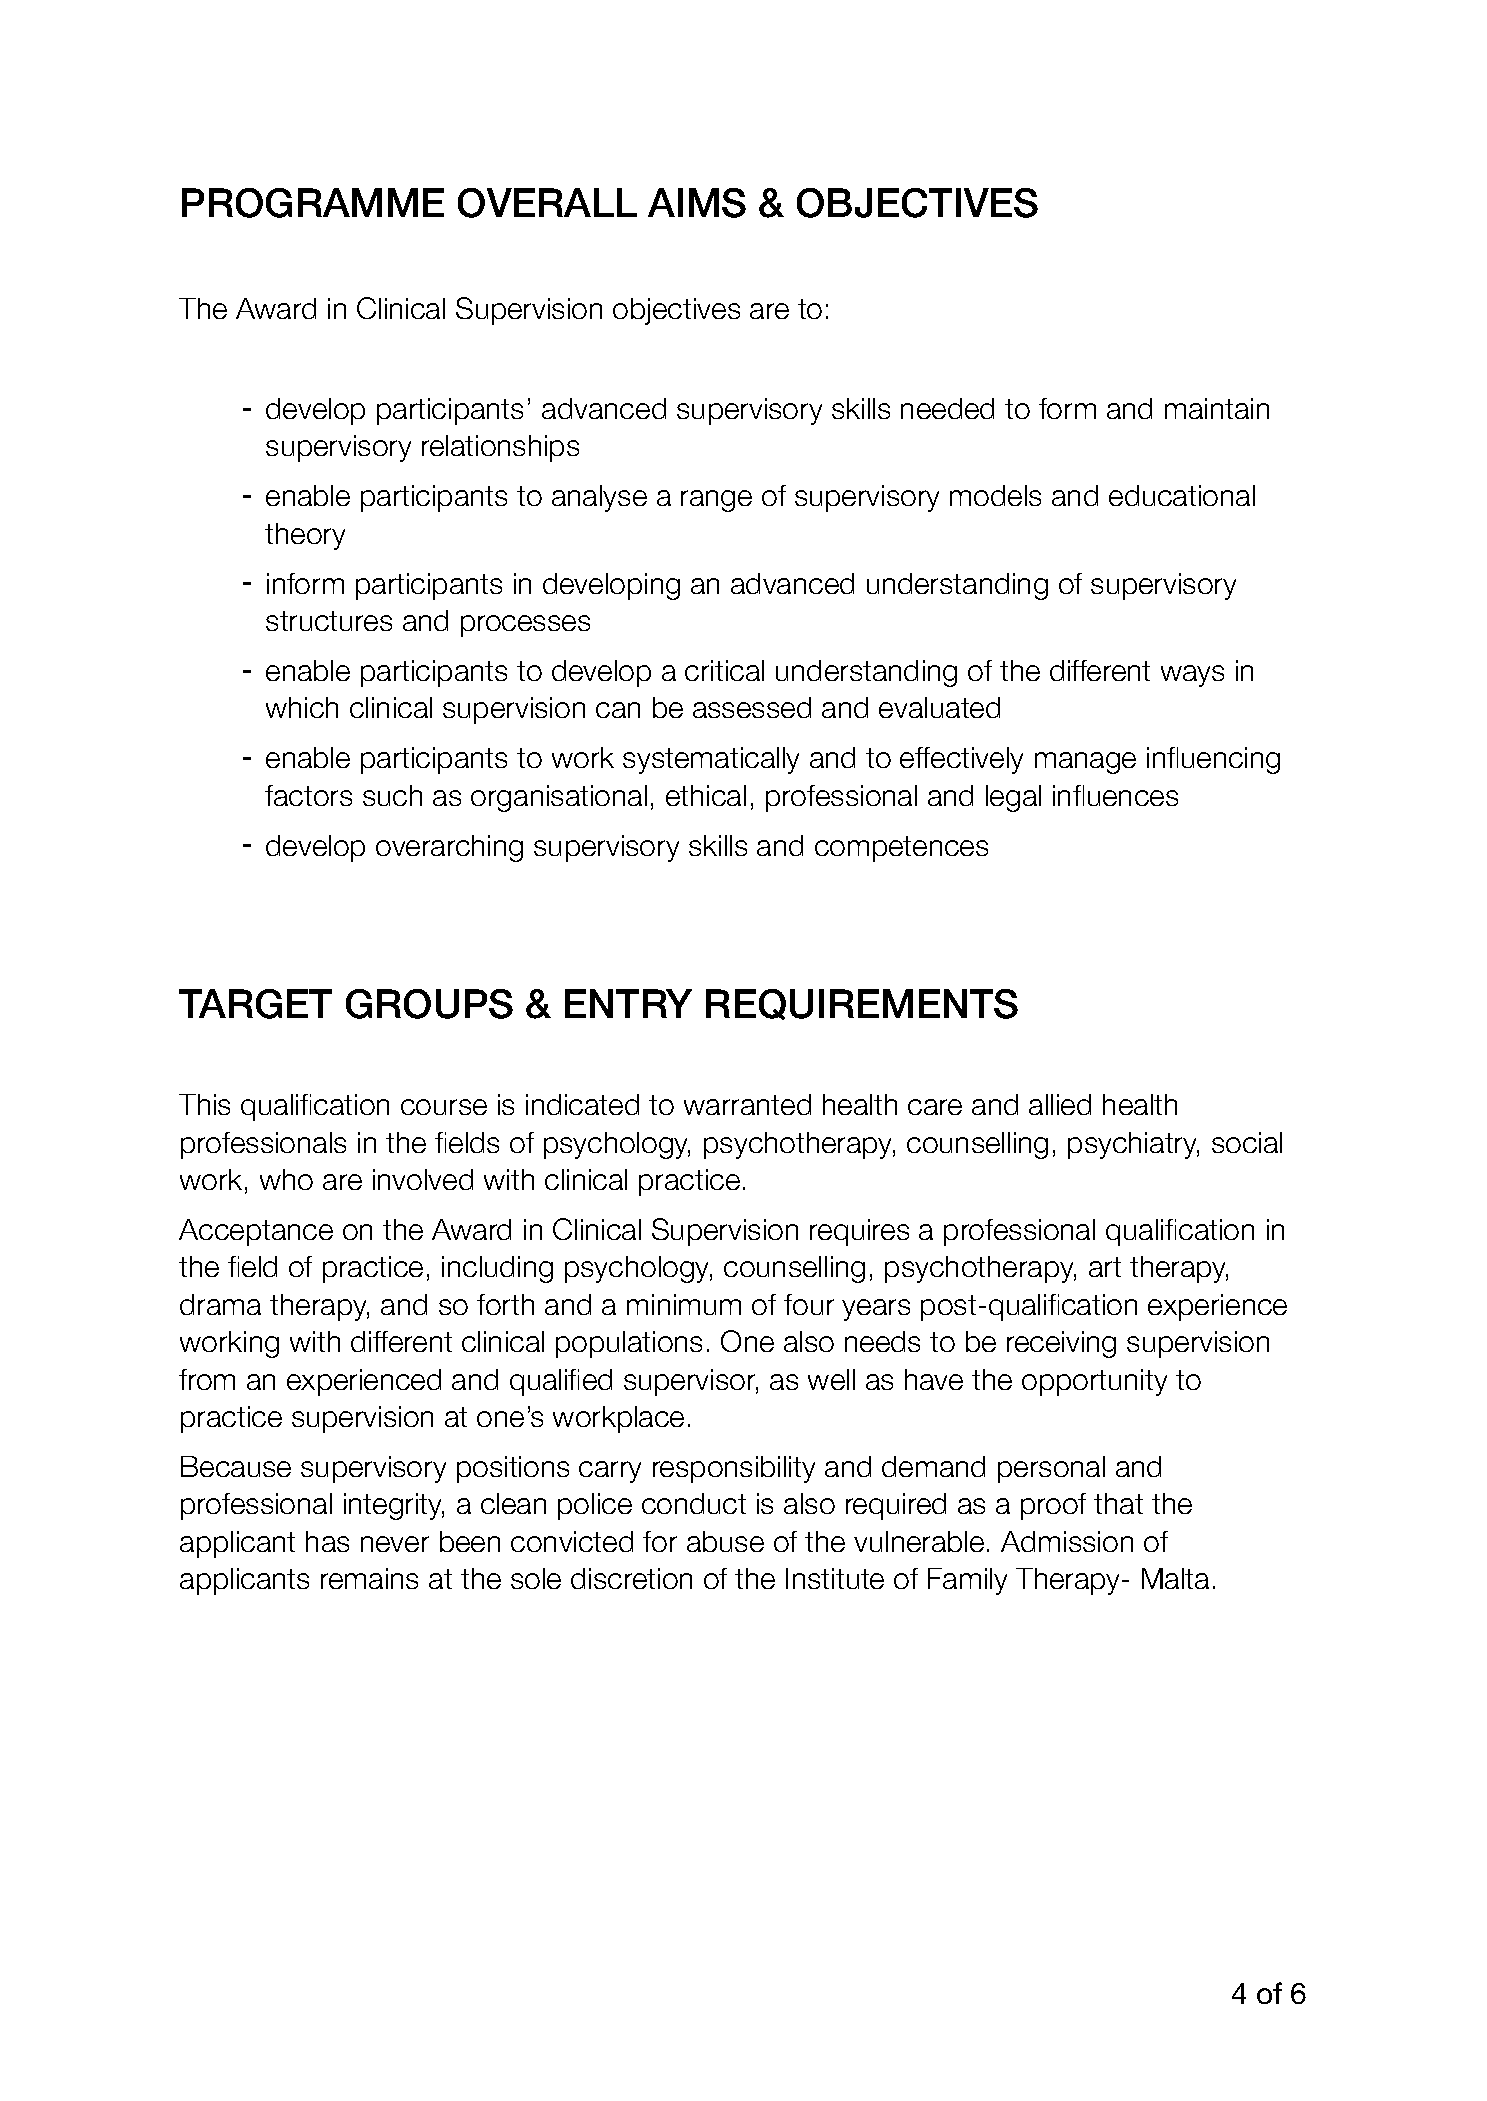 The image size is (1487, 2101). Describe the element at coordinates (1217, 408) in the document. I see `maintain` at that location.
